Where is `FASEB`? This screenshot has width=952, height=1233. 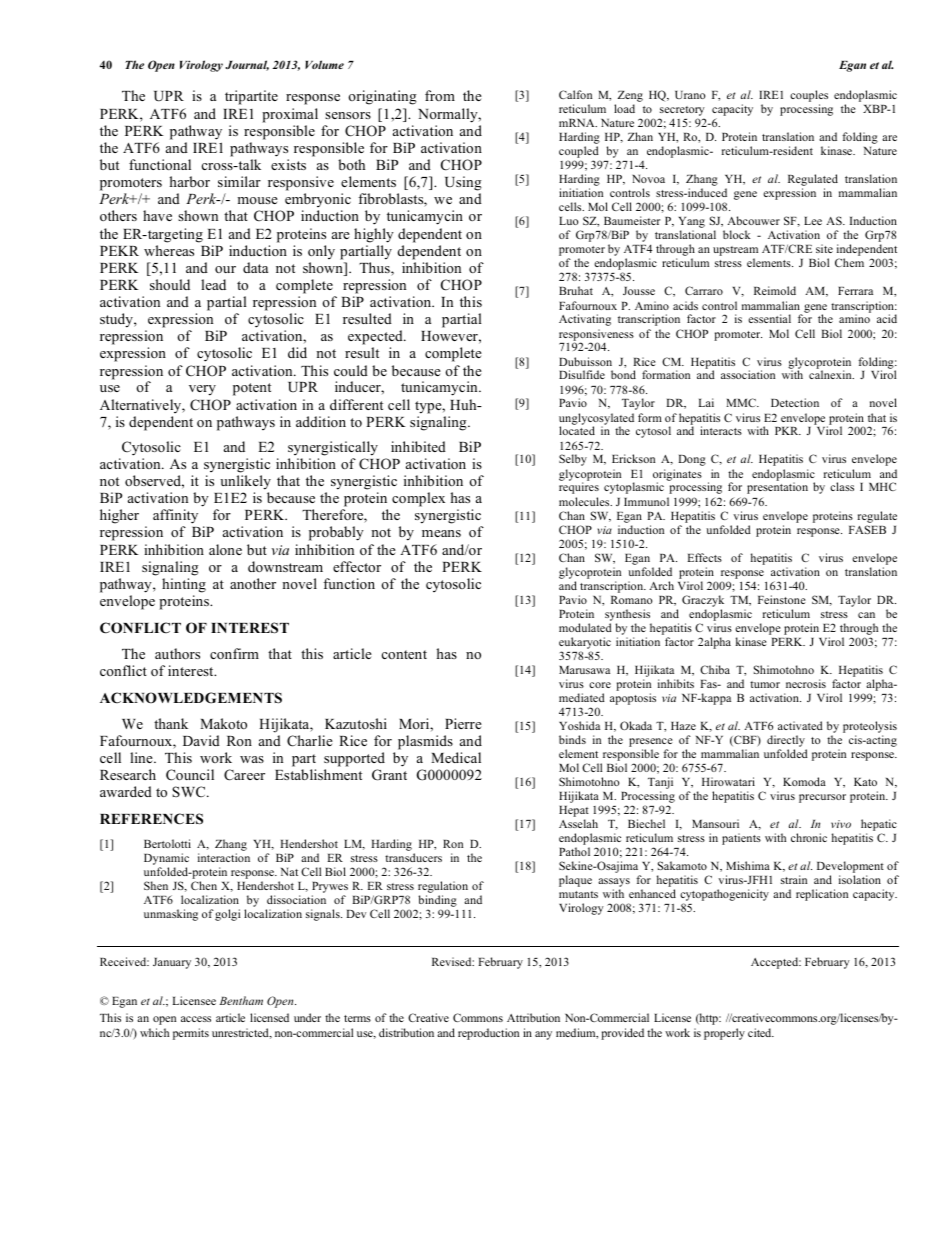
FASEB is located at coordinates (867, 529).
